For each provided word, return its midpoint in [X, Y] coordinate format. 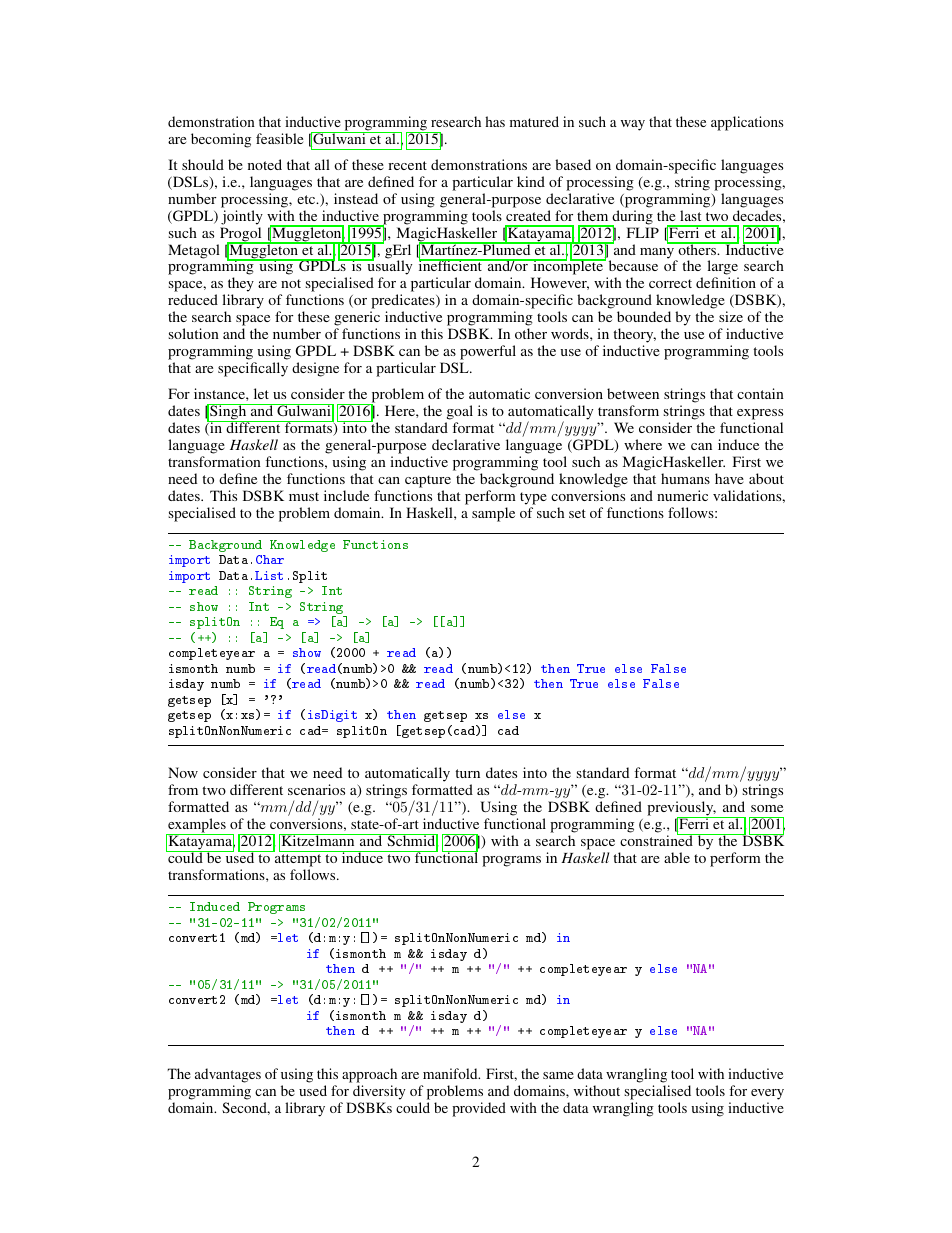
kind [531, 181]
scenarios [316, 789]
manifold [451, 1073]
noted [265, 164]
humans [685, 478]
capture [428, 481]
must [304, 496]
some [767, 808]
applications [747, 123]
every [767, 1094]
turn [467, 773]
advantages [228, 1075]
